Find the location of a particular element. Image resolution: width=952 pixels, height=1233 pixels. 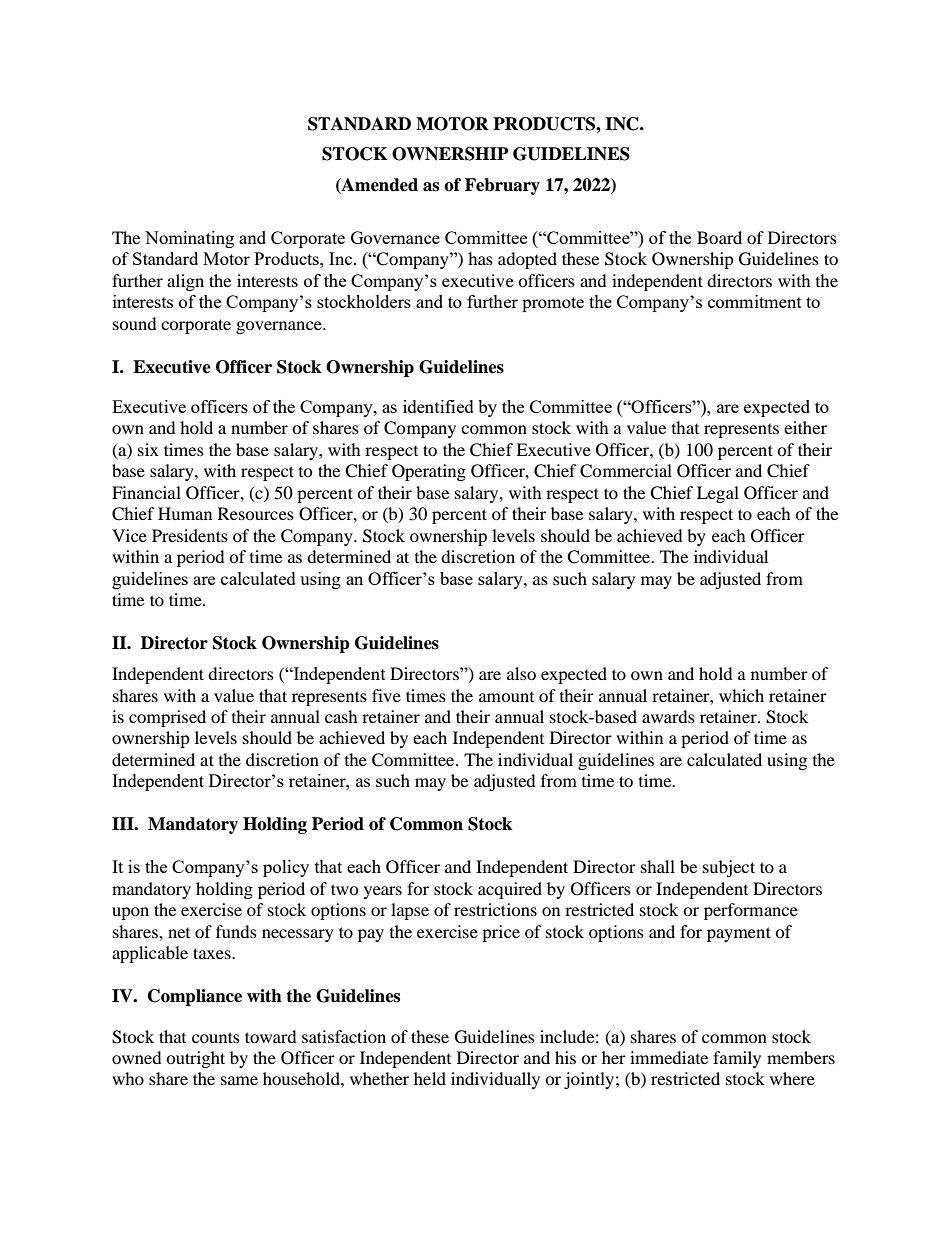

amount is located at coordinates (506, 697).
